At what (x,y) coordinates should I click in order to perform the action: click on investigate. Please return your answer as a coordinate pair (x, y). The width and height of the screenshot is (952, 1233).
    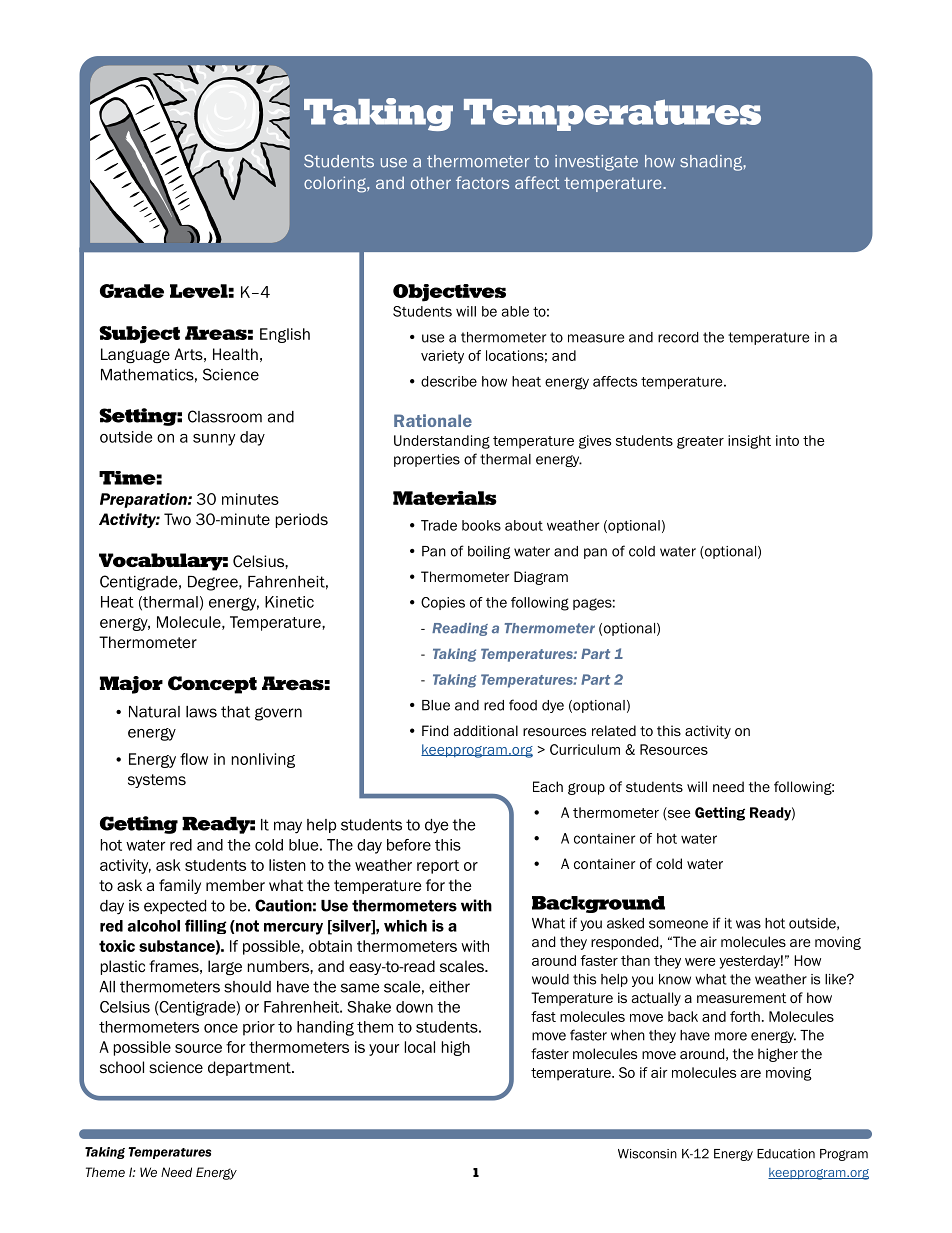
    Looking at the image, I should click on (596, 163).
